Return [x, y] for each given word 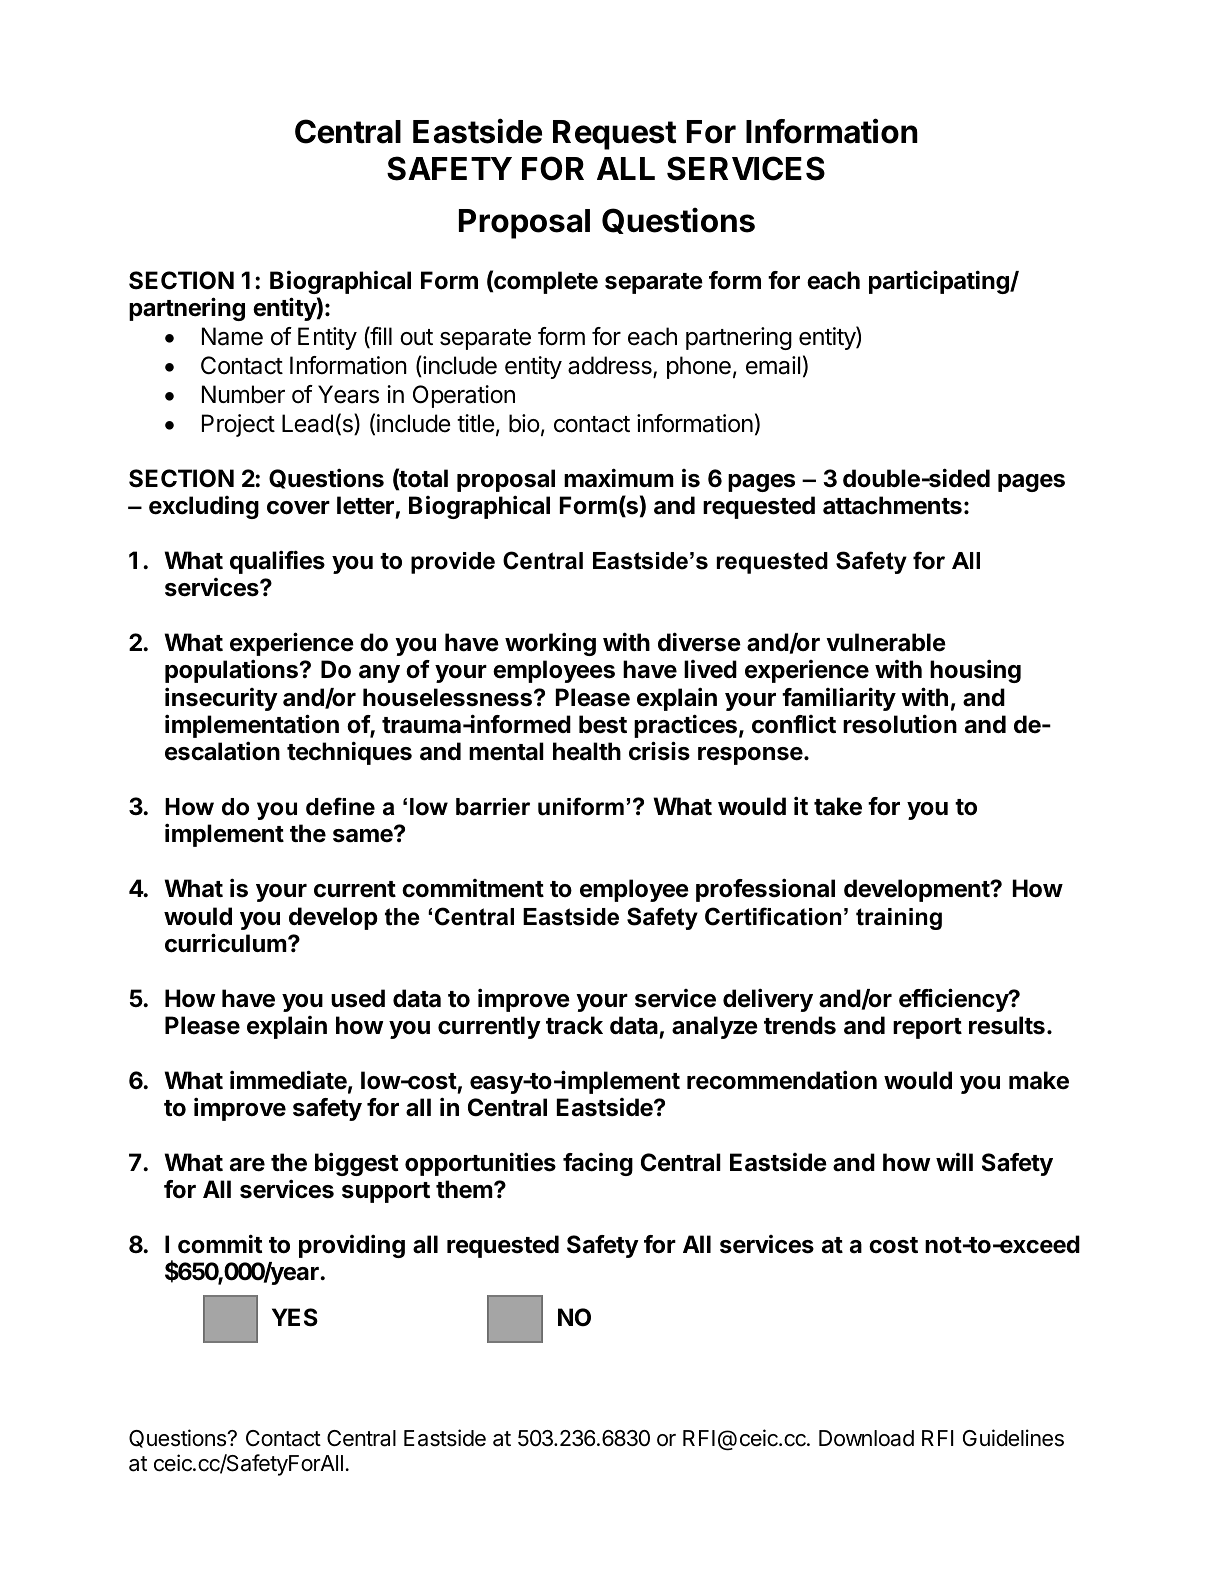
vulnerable [886, 642]
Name [232, 336]
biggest [356, 1164]
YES [295, 1317]
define [340, 806]
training [899, 919]
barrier [493, 807]
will [954, 1162]
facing [598, 1164]
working [550, 644]
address [611, 366]
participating [940, 282]
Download [866, 1438]
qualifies [277, 562]
